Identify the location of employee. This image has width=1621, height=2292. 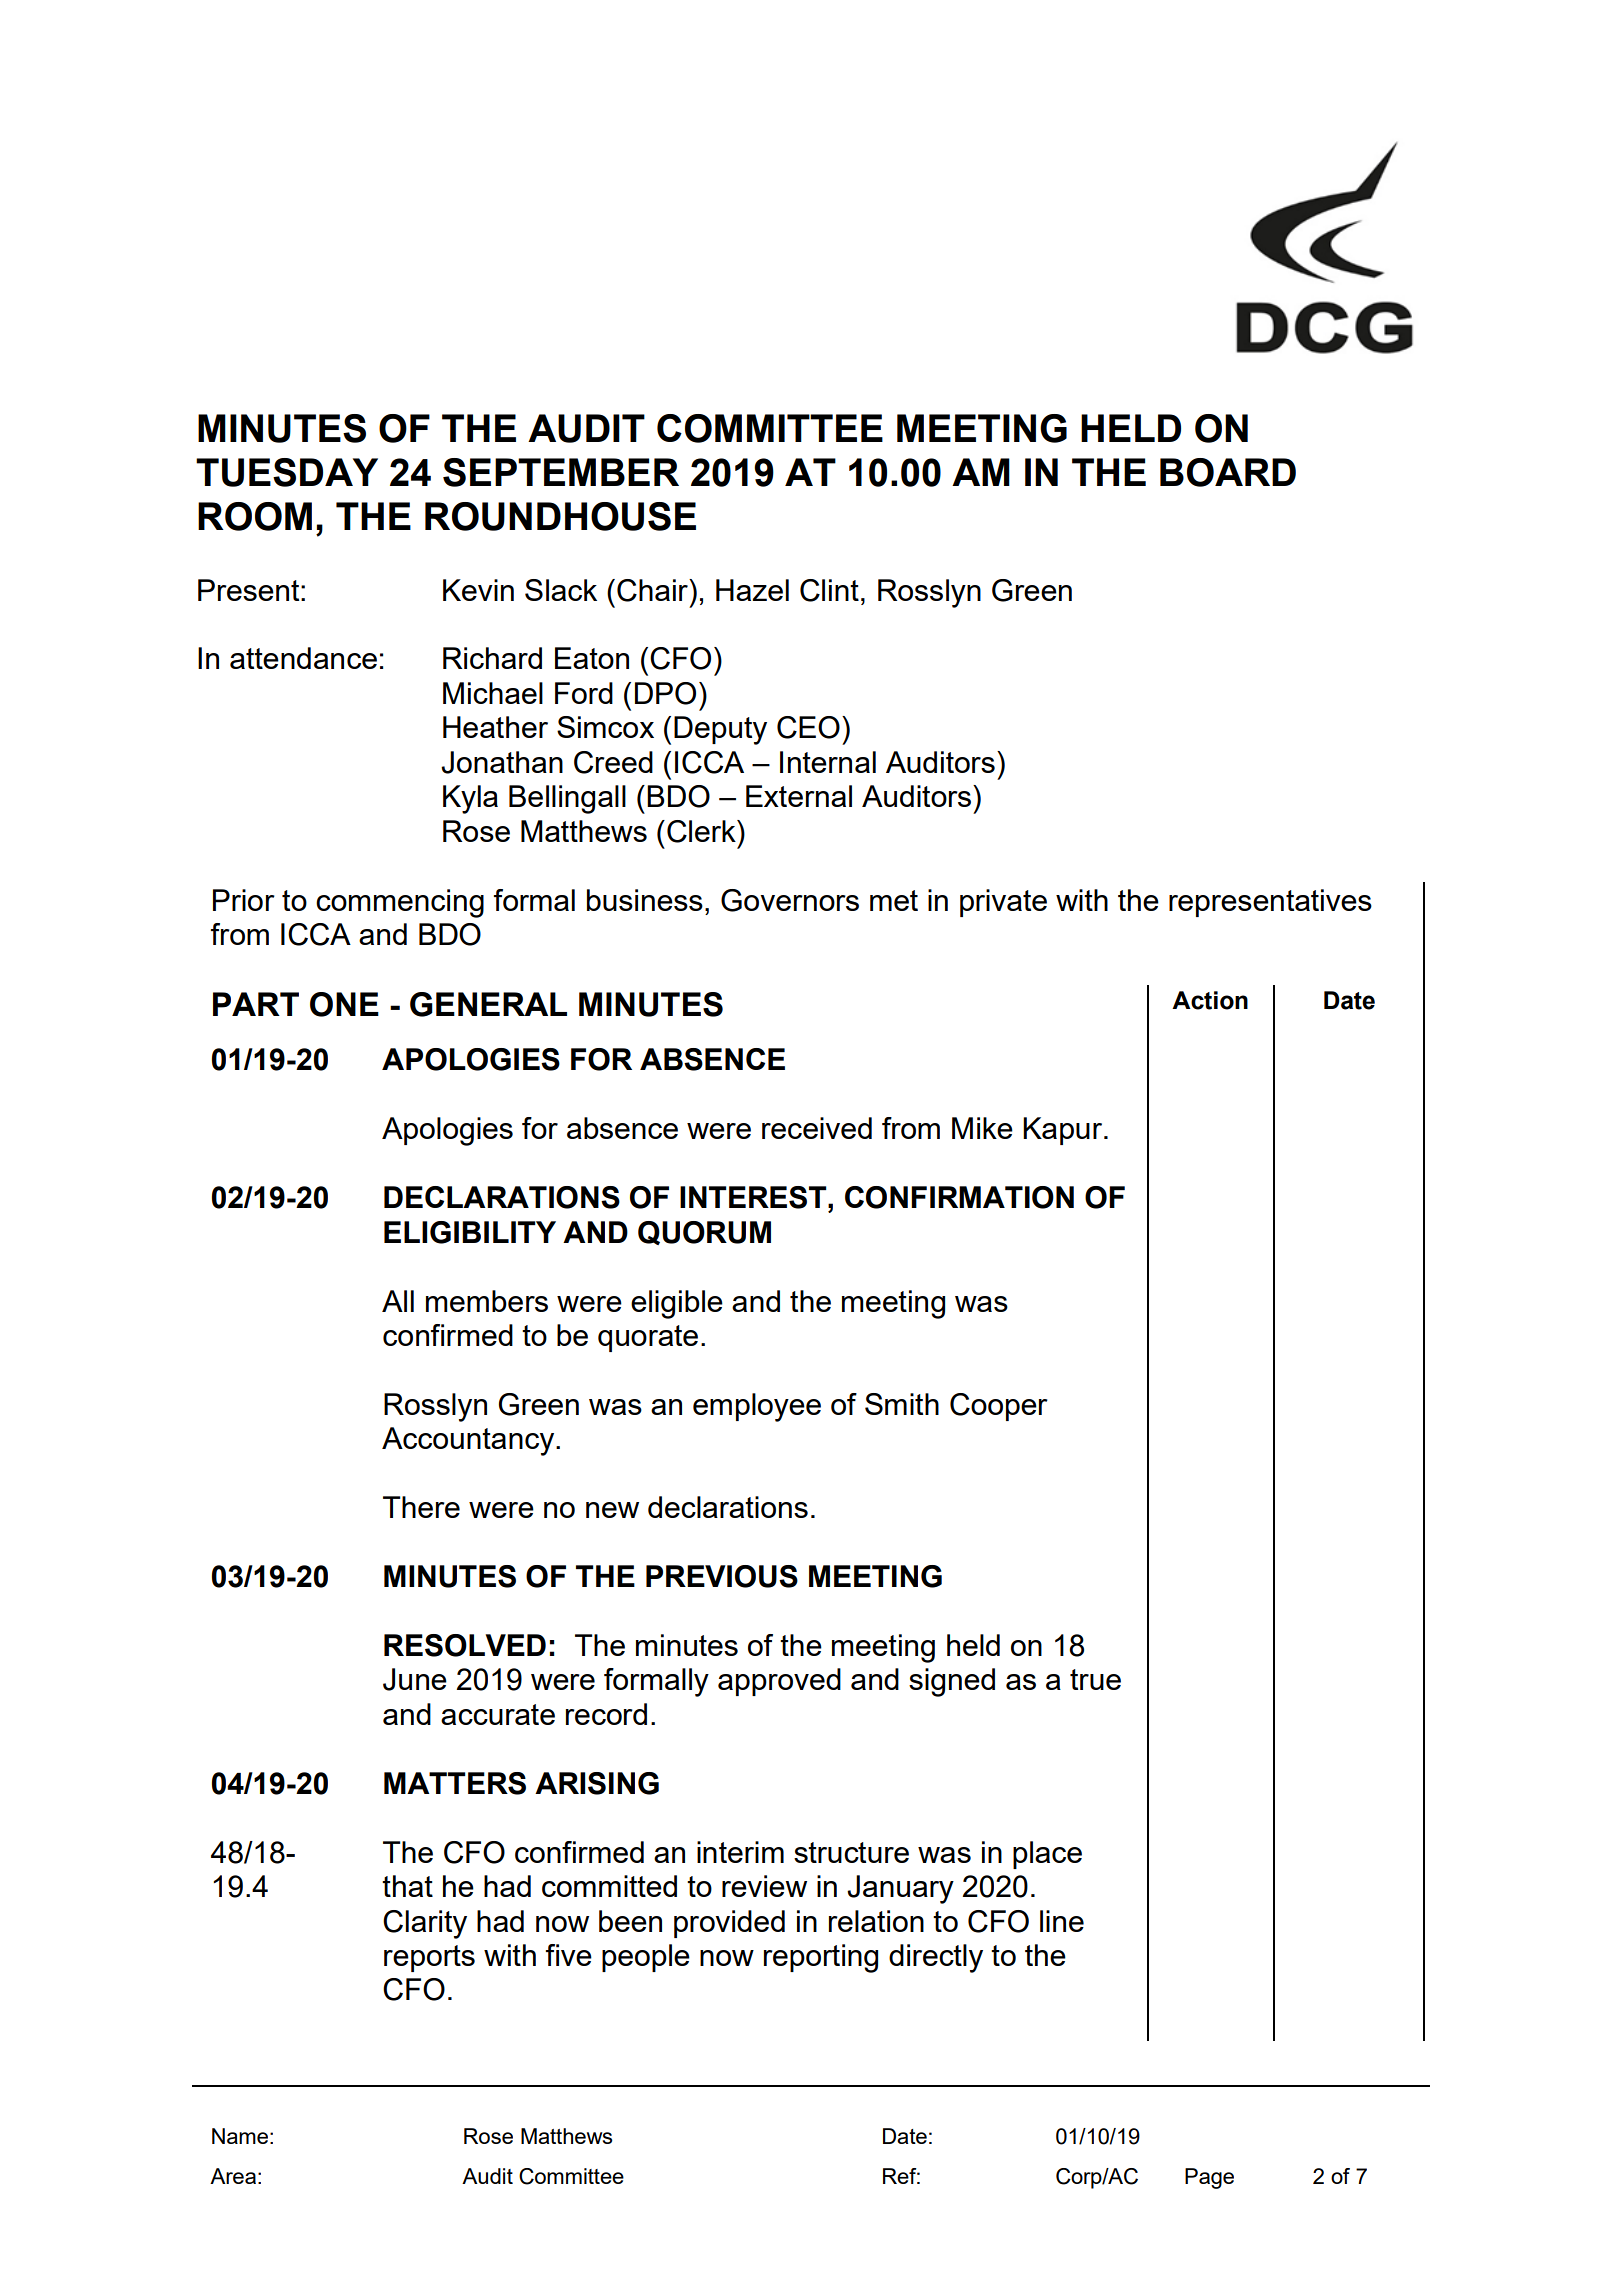
(757, 1407).
